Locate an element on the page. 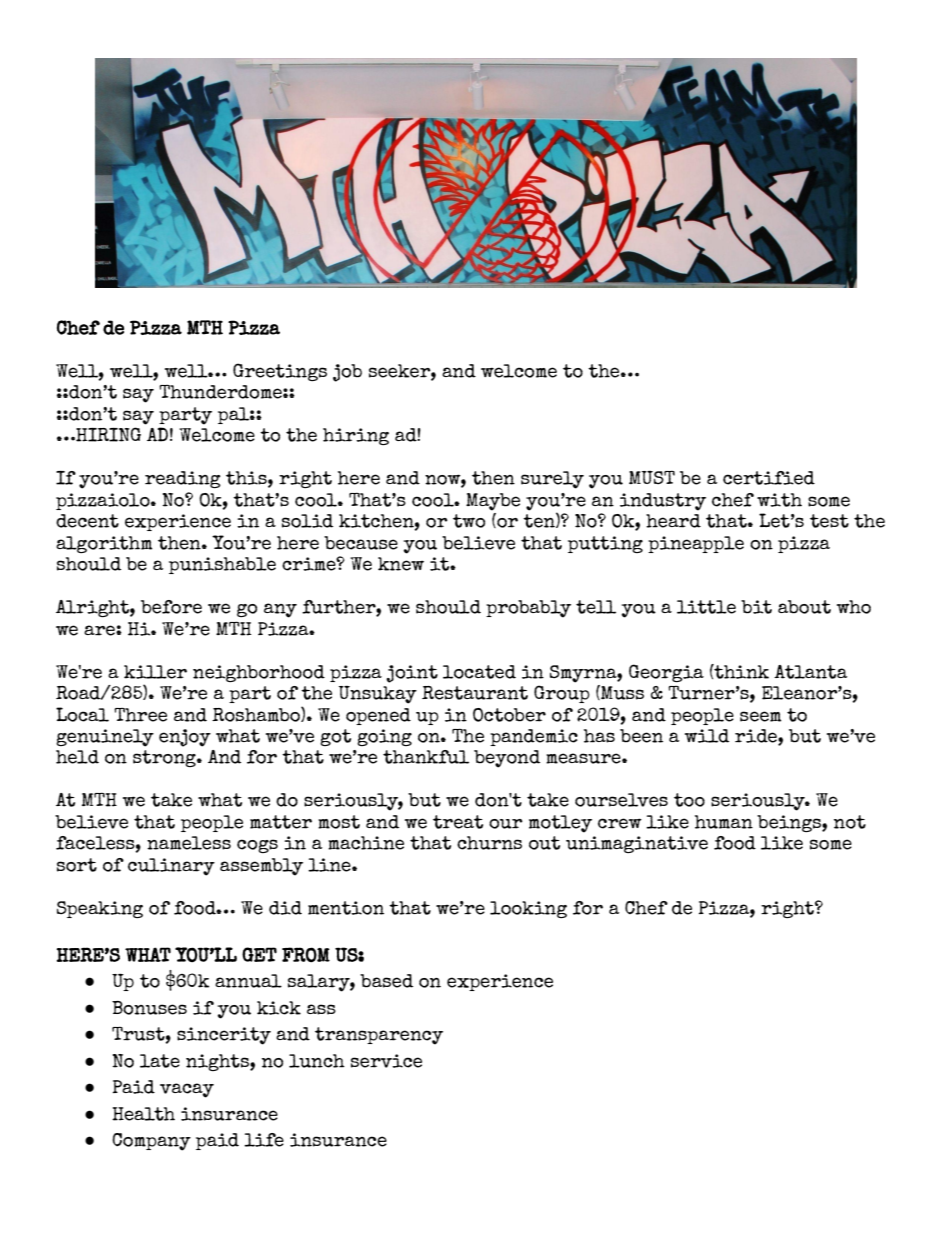 This page has height=1233, width=952. located is located at coordinates (479, 672).
